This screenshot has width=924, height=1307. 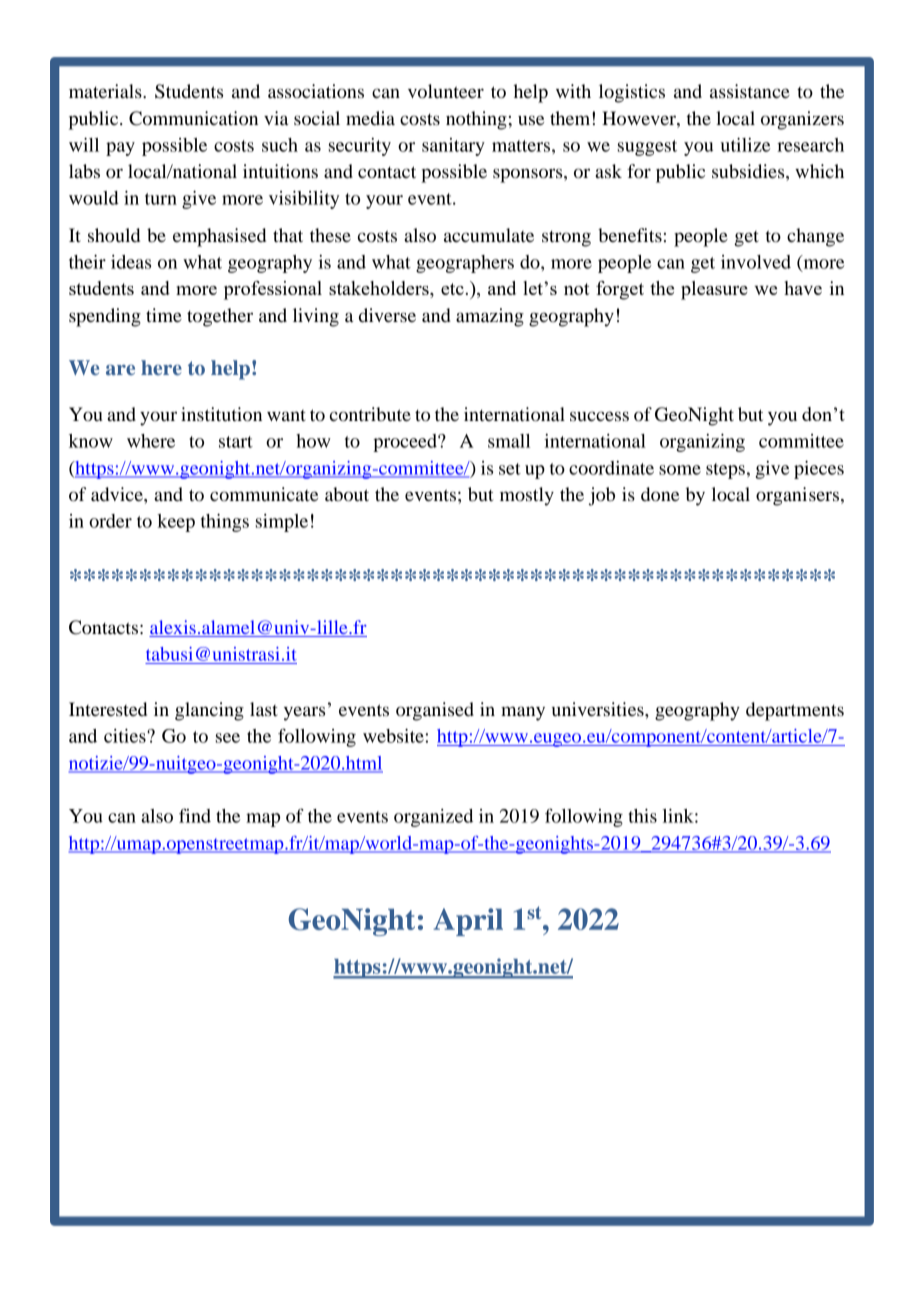 I want to click on this, so click(x=643, y=816).
